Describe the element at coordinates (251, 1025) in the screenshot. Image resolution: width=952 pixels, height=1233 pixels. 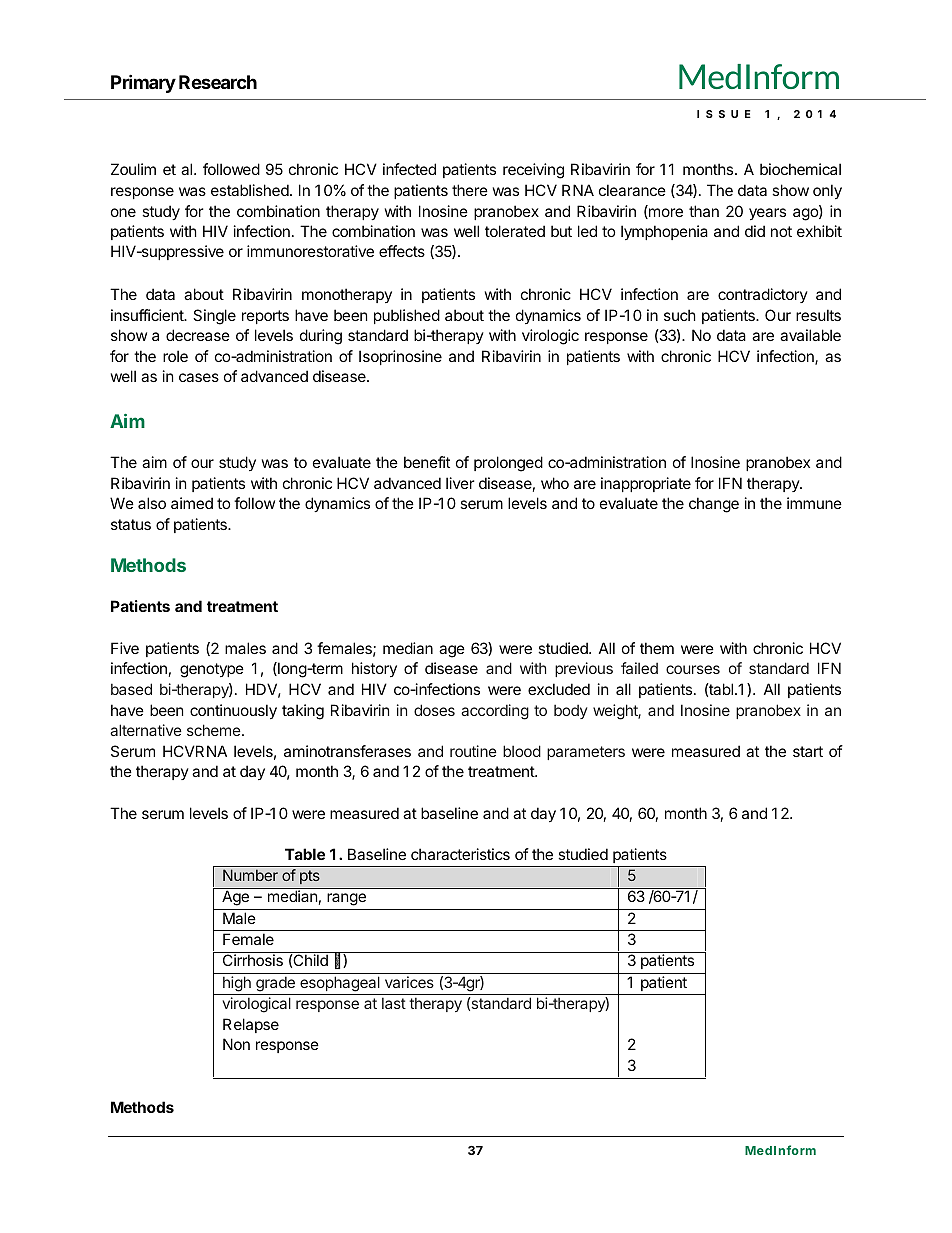
I see `Relapse` at that location.
